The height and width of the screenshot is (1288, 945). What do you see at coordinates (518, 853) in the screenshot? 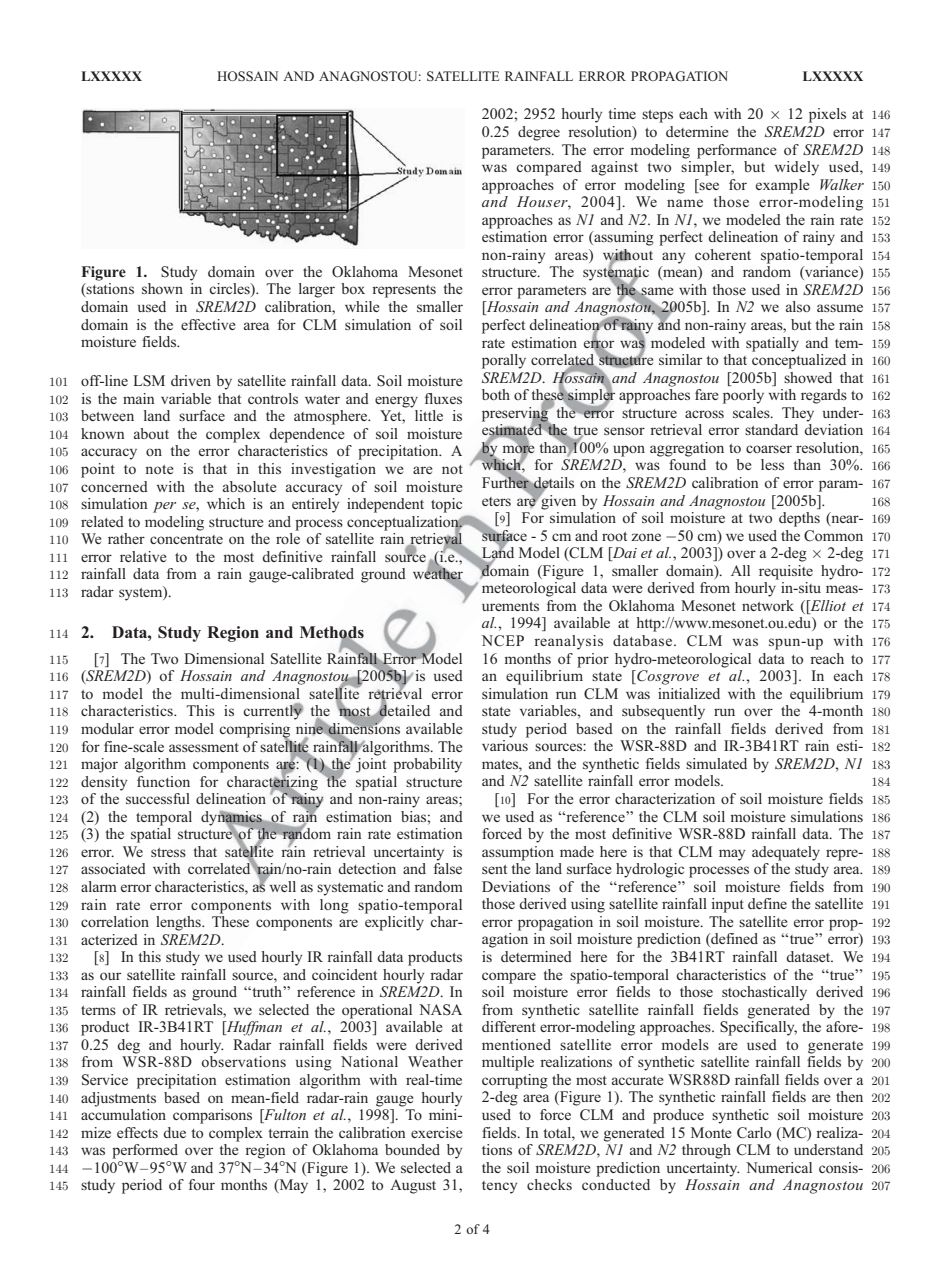
I see `assumption` at bounding box center [518, 853].
